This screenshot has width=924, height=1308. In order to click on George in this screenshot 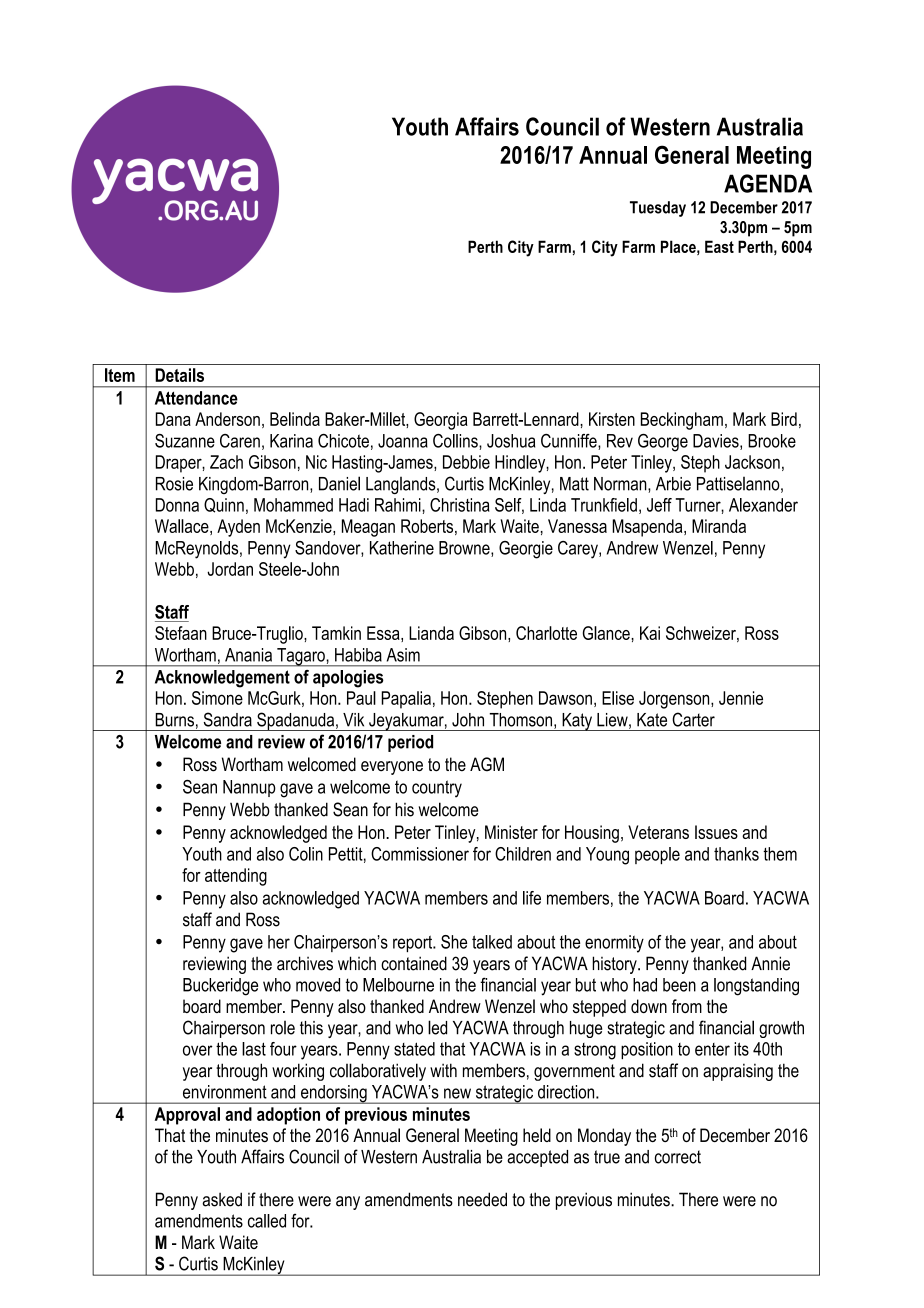, I will do `click(663, 443)`.
